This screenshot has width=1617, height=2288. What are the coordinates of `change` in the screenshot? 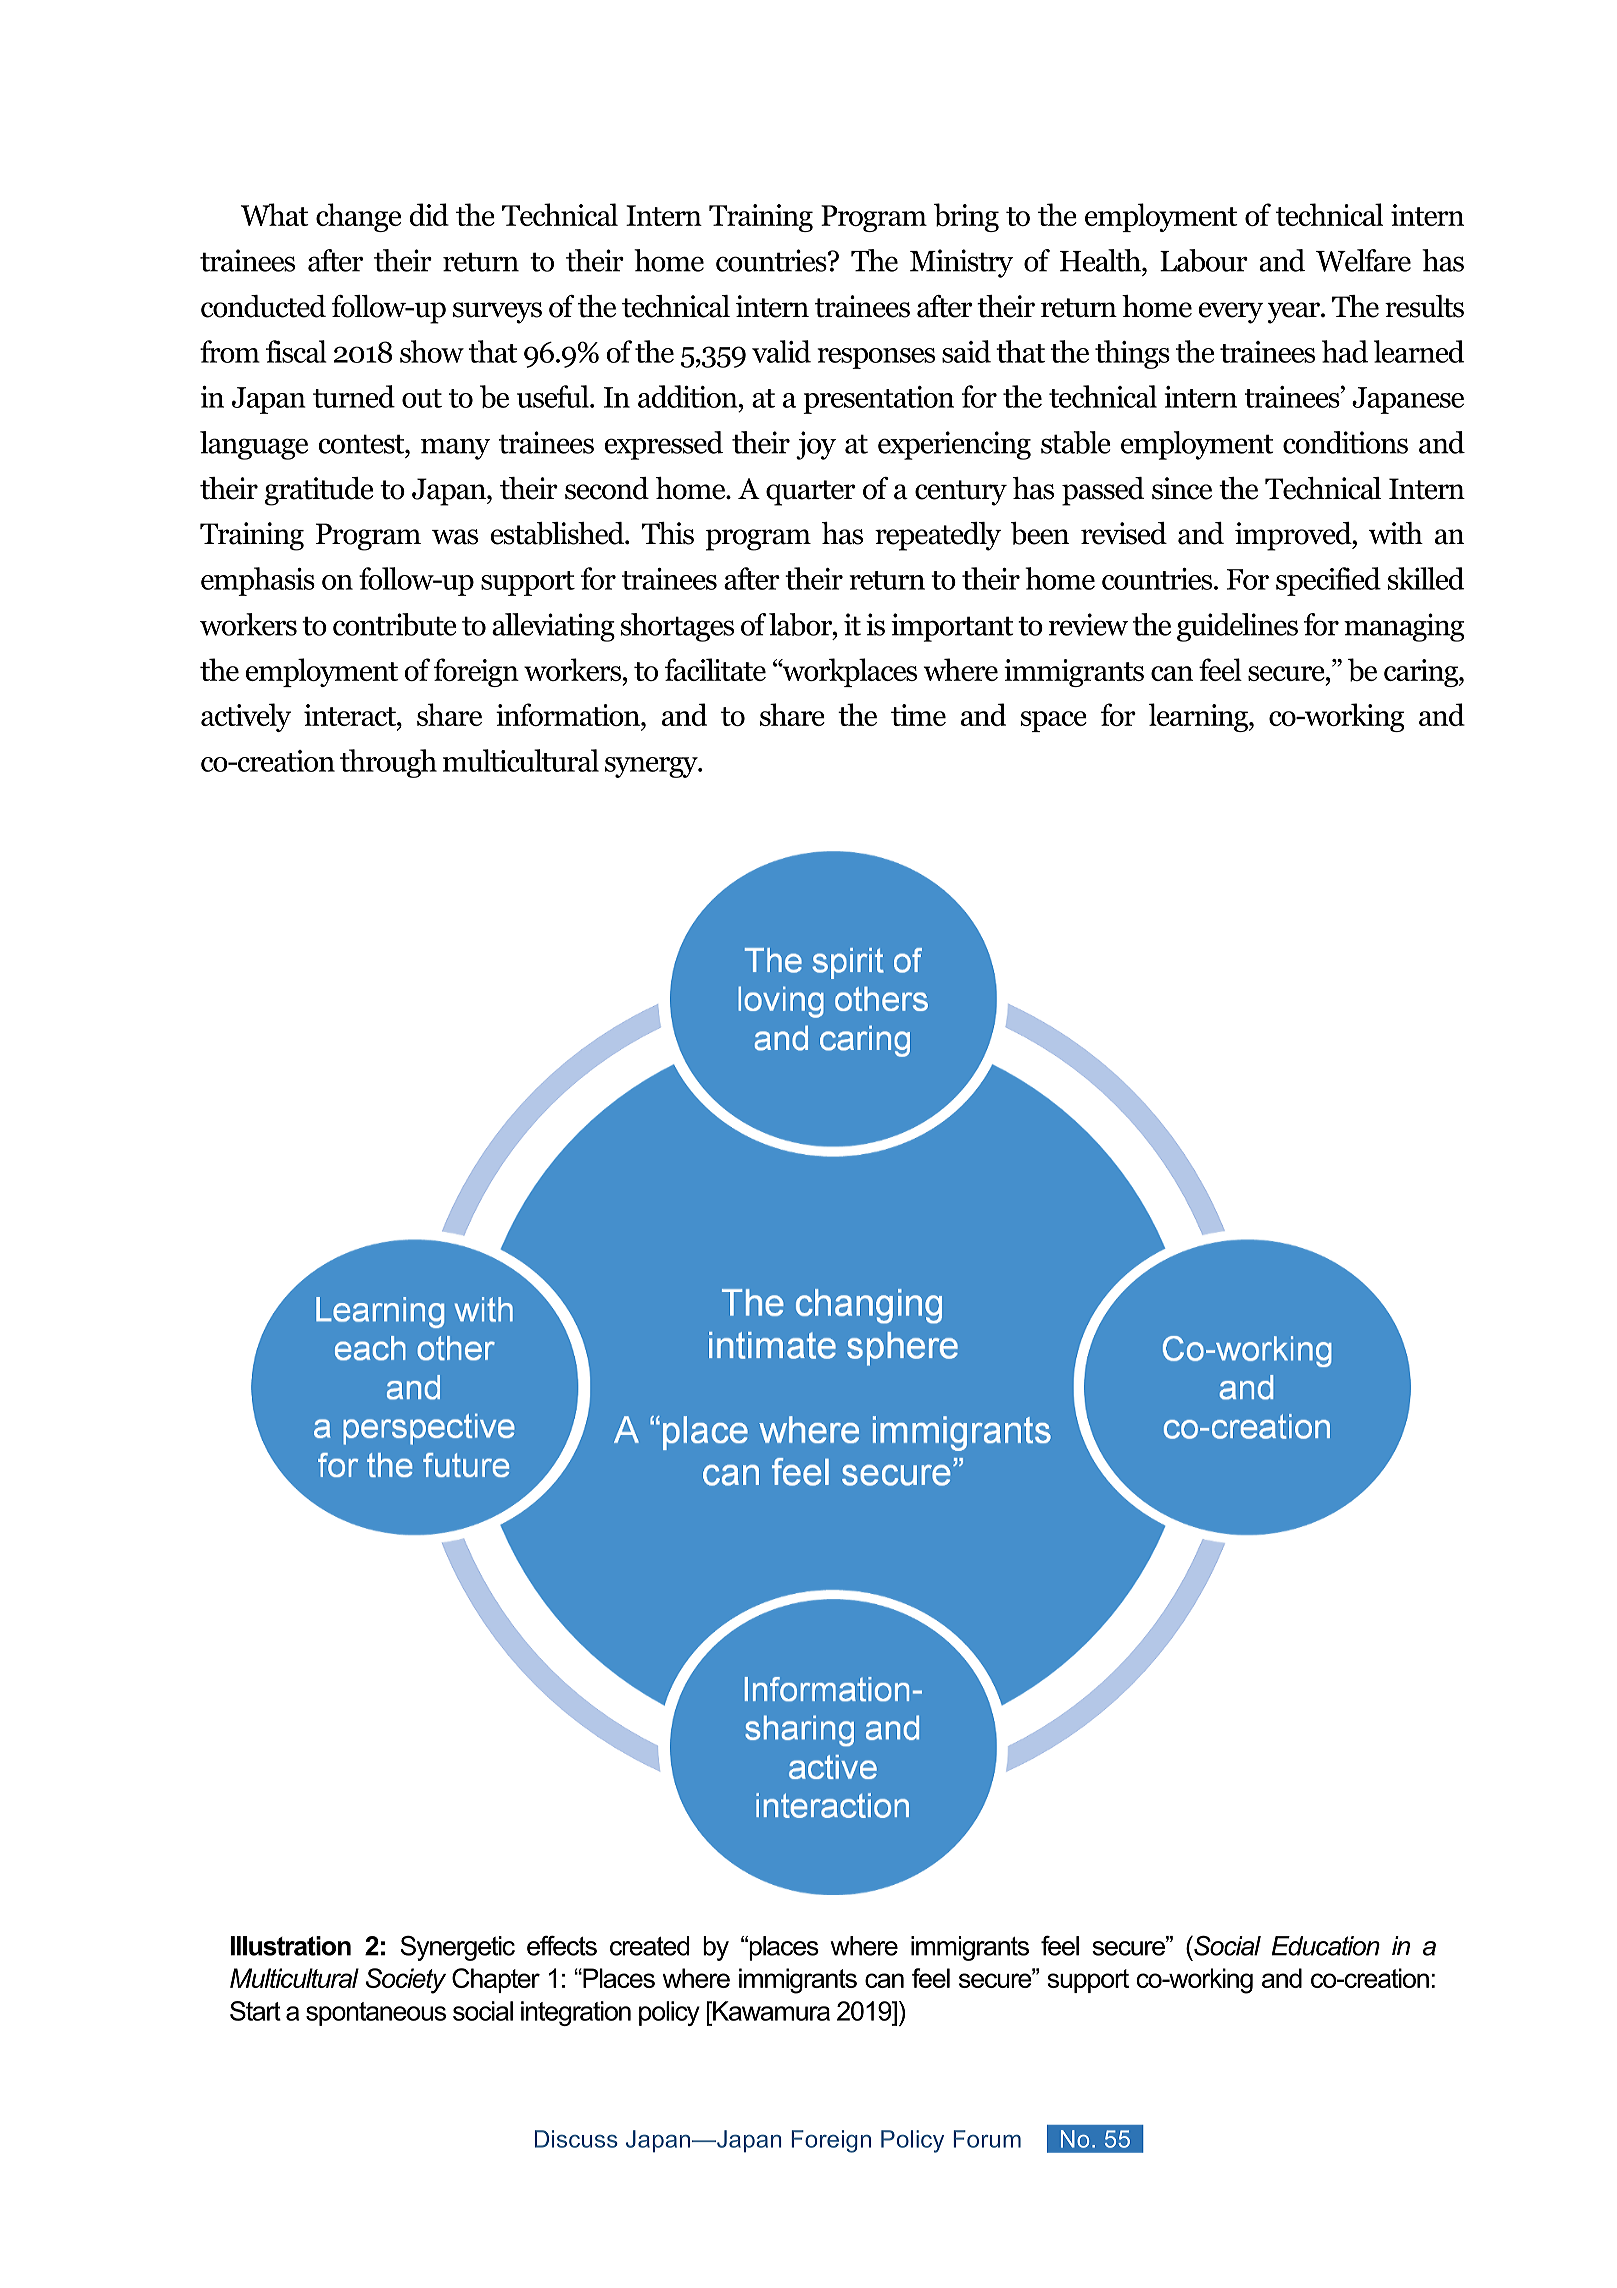 It's located at (358, 217).
